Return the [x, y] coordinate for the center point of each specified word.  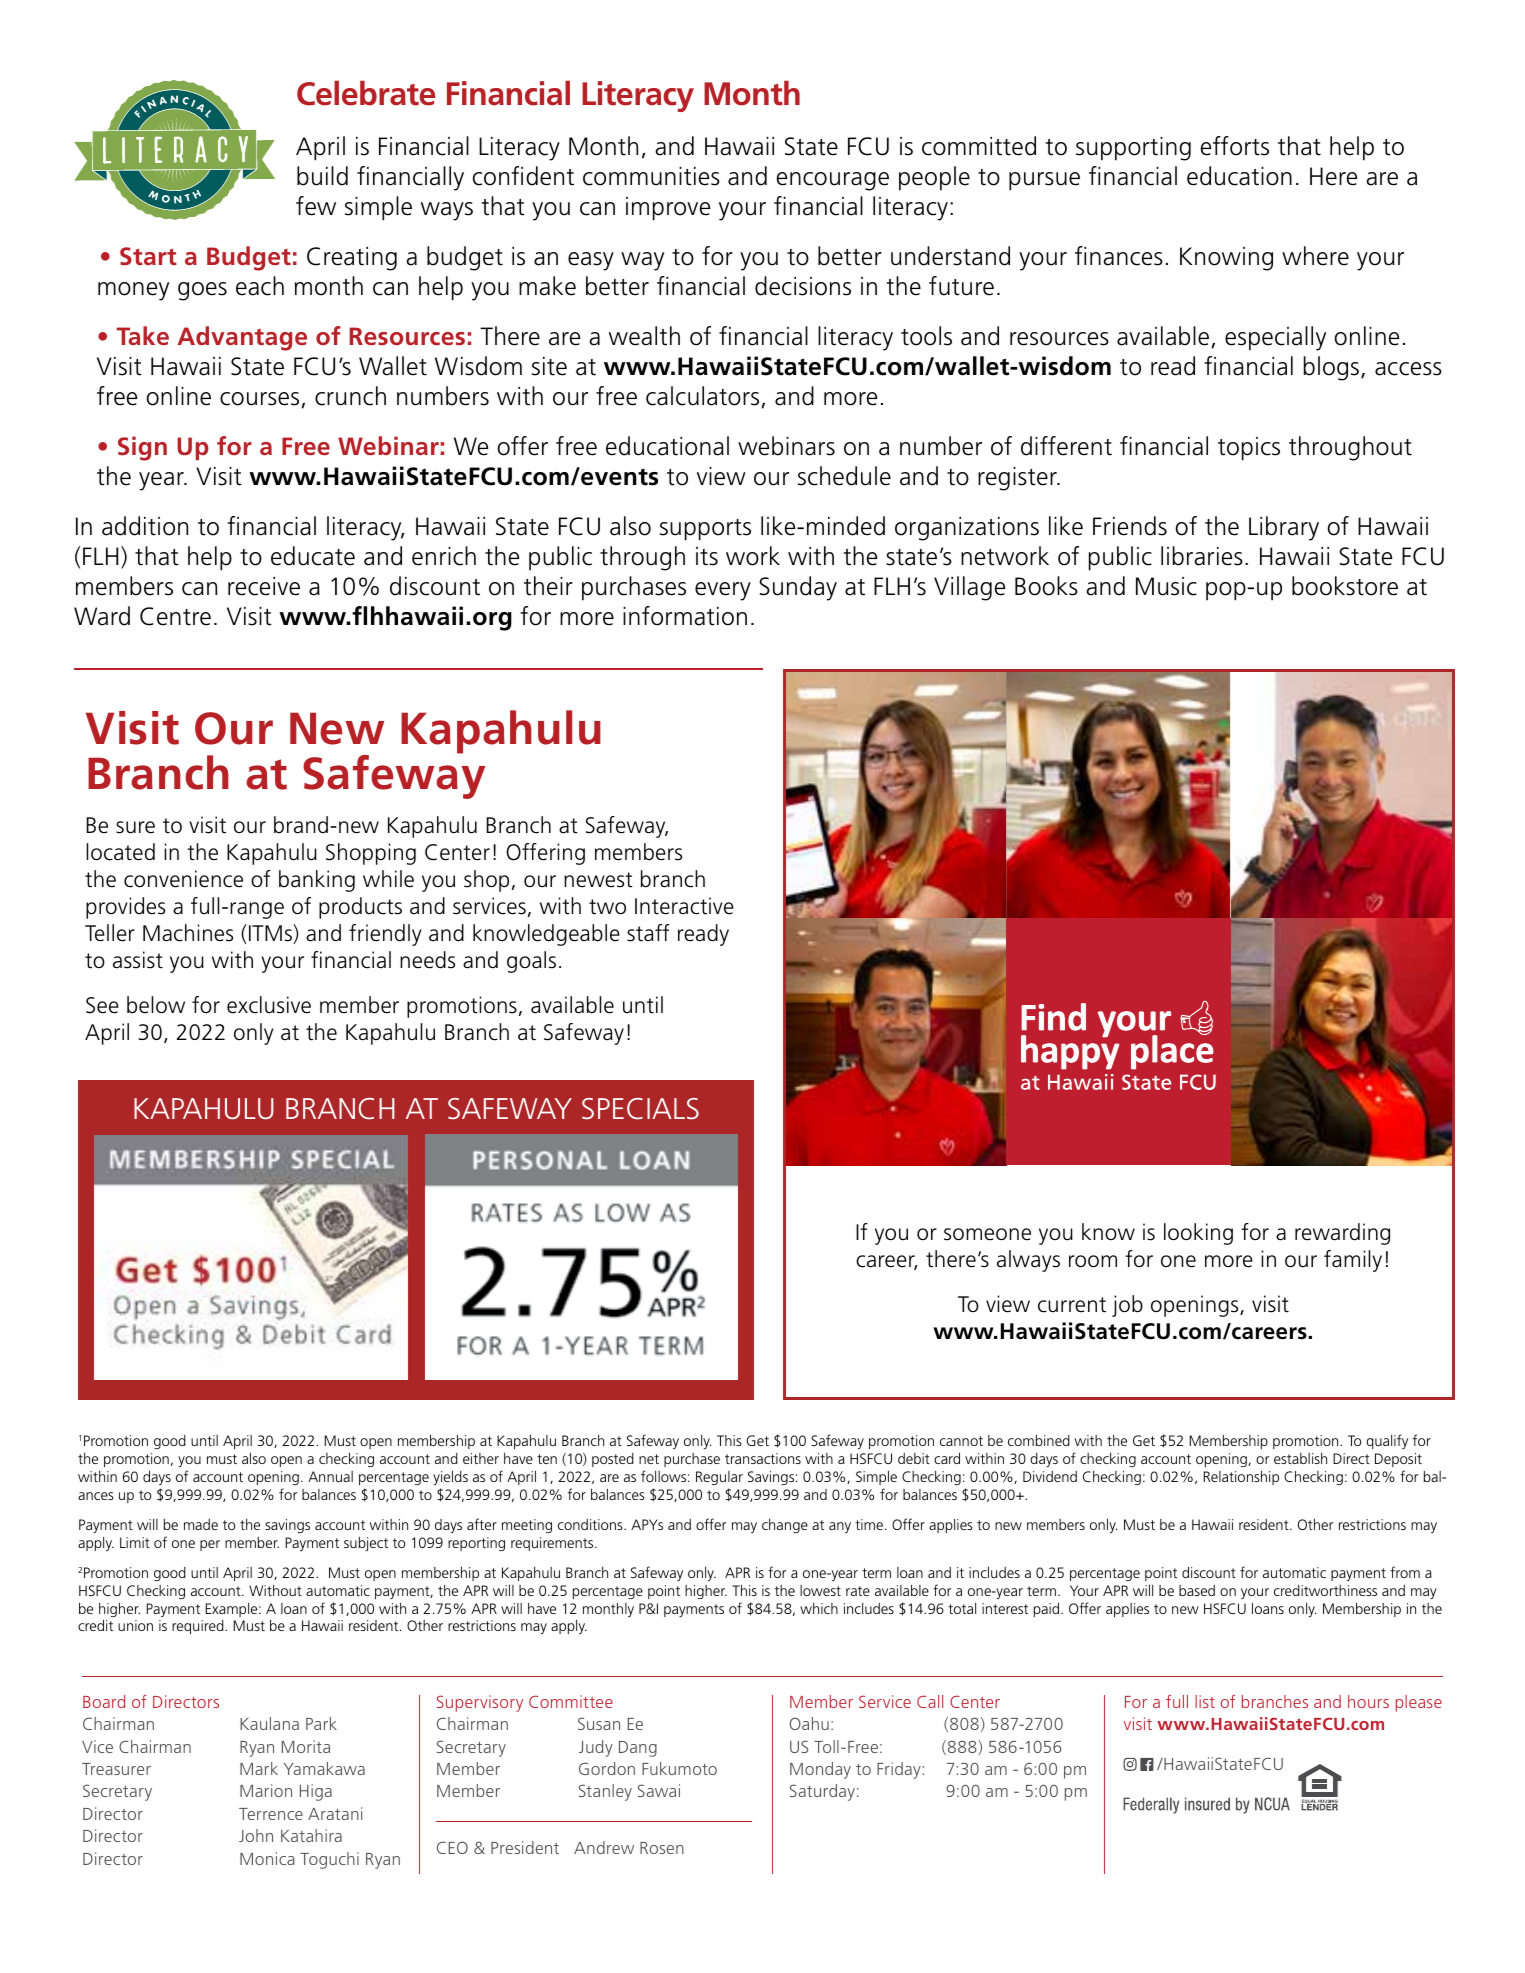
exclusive [269, 1005]
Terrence [271, 1814]
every [723, 591]
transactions [763, 1458]
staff [648, 933]
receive [264, 586]
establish [1300, 1458]
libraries [1202, 556]
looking [1198, 1234]
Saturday [822, 1792]
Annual [330, 1476]
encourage [833, 181]
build [322, 176]
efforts [1235, 146]
